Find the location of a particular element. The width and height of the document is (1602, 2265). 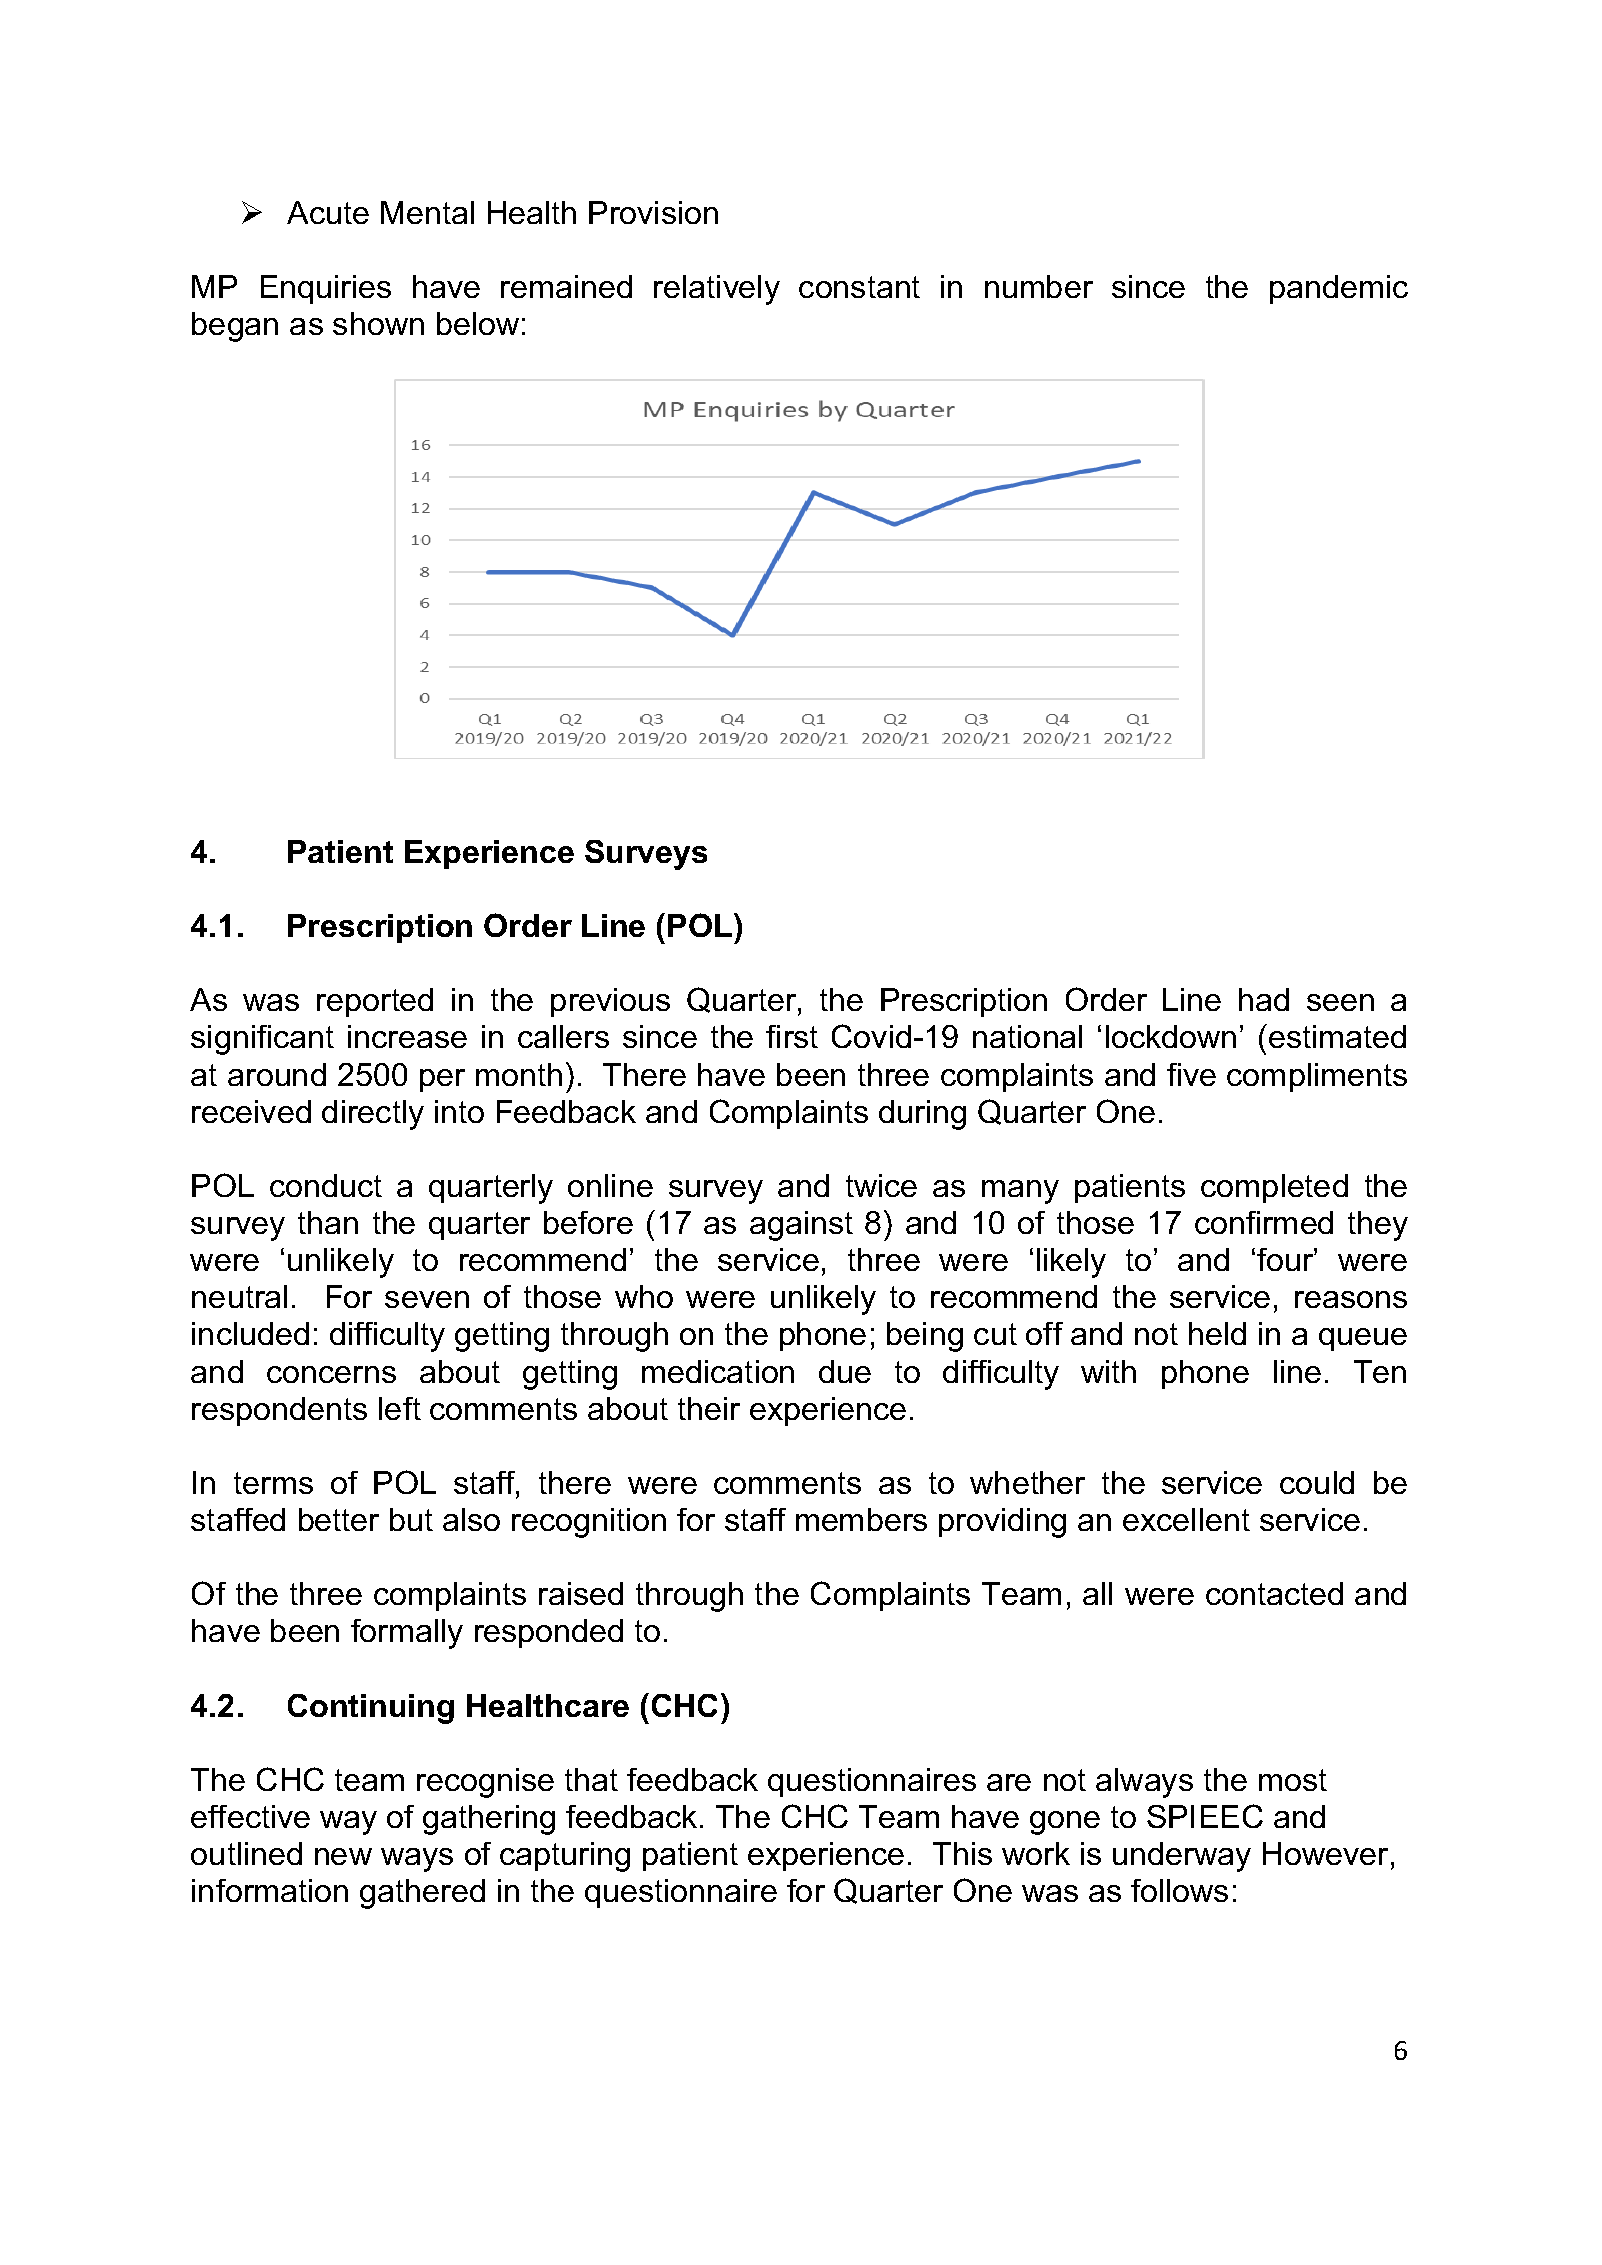

due is located at coordinates (845, 1371).
